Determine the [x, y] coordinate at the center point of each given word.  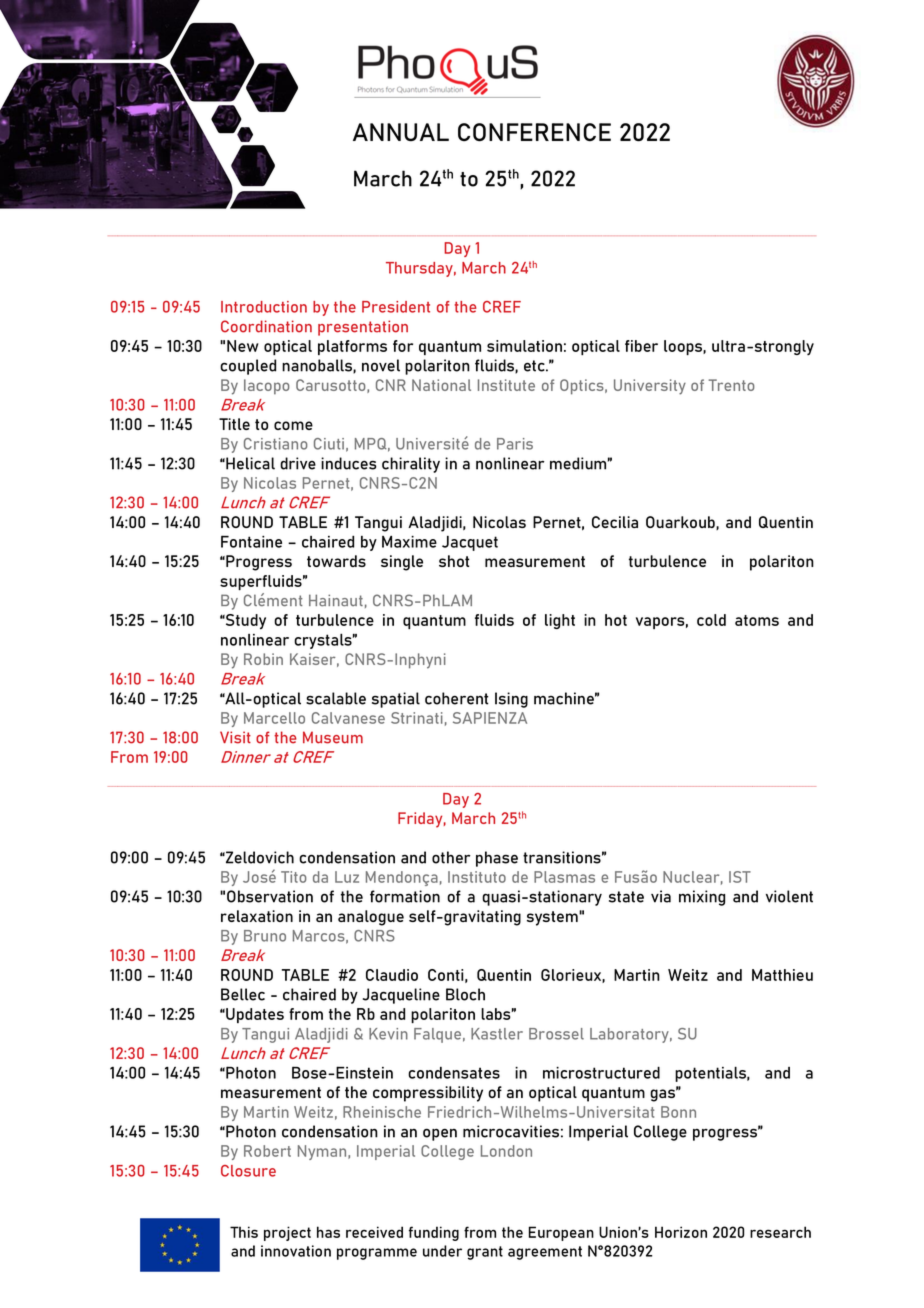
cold [711, 620]
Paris [515, 444]
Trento [731, 385]
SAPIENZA [490, 718]
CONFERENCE [534, 132]
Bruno [265, 936]
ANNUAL [401, 132]
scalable [336, 698]
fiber [641, 346]
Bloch [465, 994]
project [287, 1233]
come [293, 425]
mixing [702, 898]
